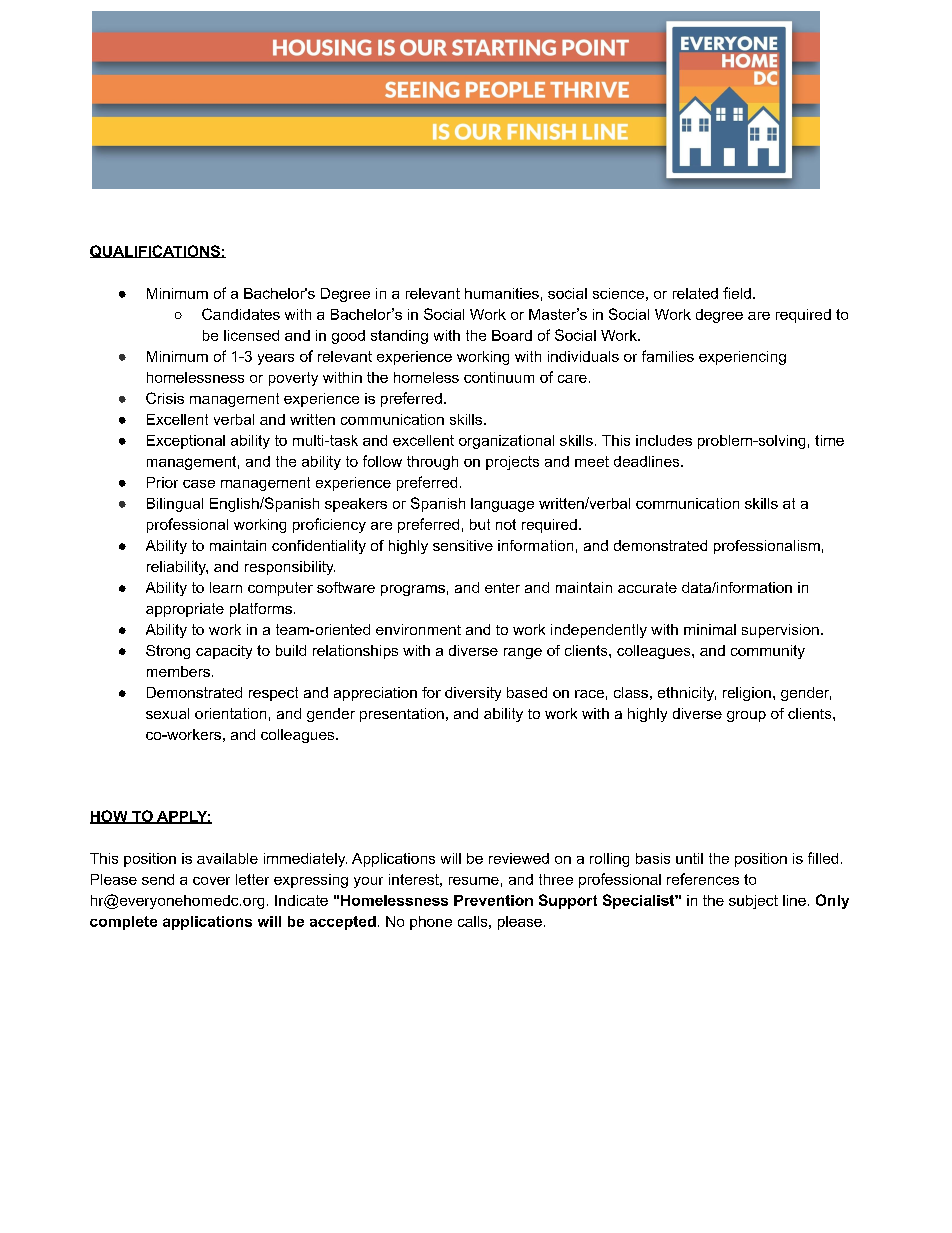  I want to click on subject, so click(753, 902).
